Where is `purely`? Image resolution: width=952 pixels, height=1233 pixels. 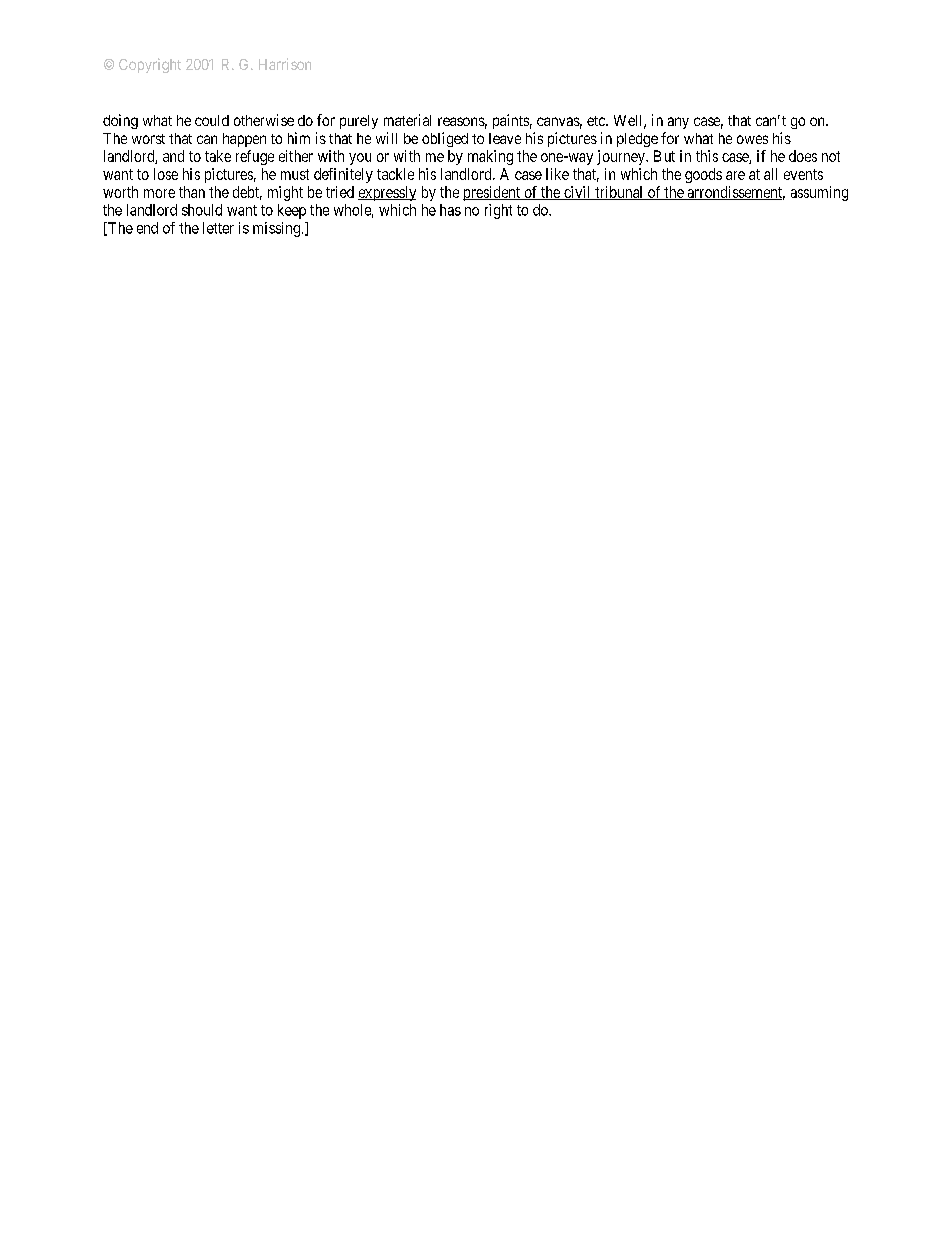
purely is located at coordinates (359, 122).
